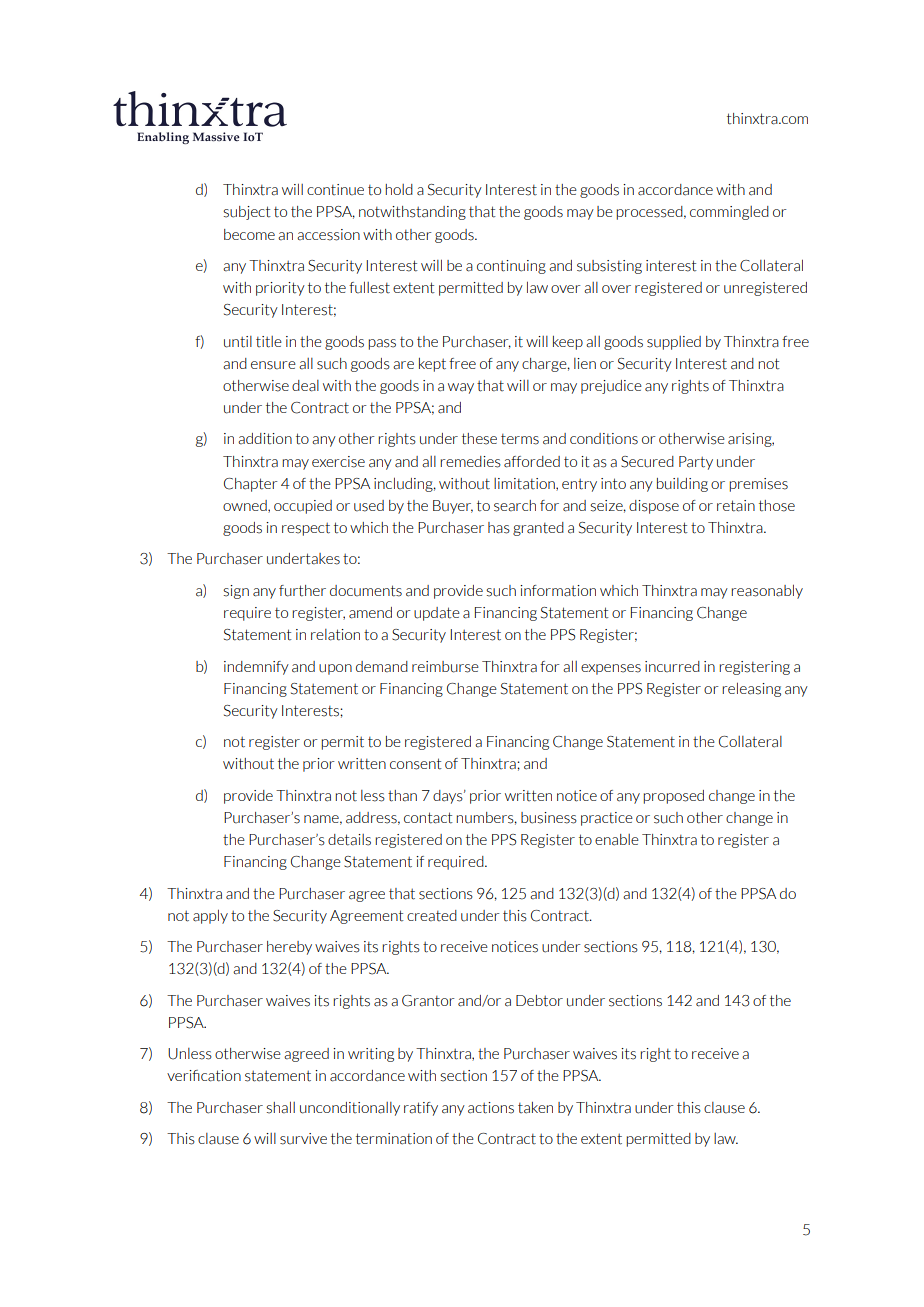 This page has width=924, height=1307. What do you see at coordinates (515, 506) in the page?
I see `search` at bounding box center [515, 506].
